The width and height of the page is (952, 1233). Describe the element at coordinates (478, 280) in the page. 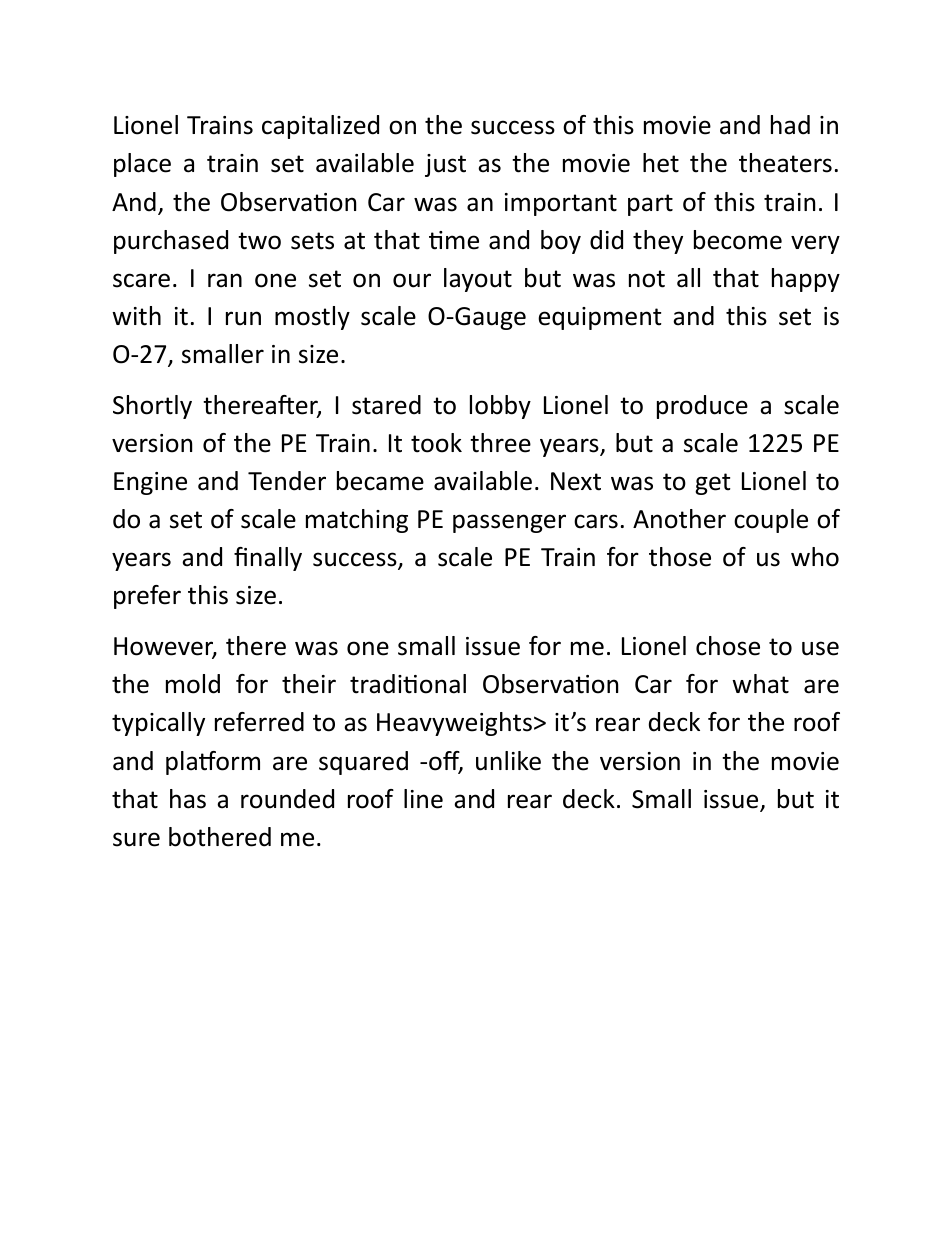

I see `layout` at that location.
